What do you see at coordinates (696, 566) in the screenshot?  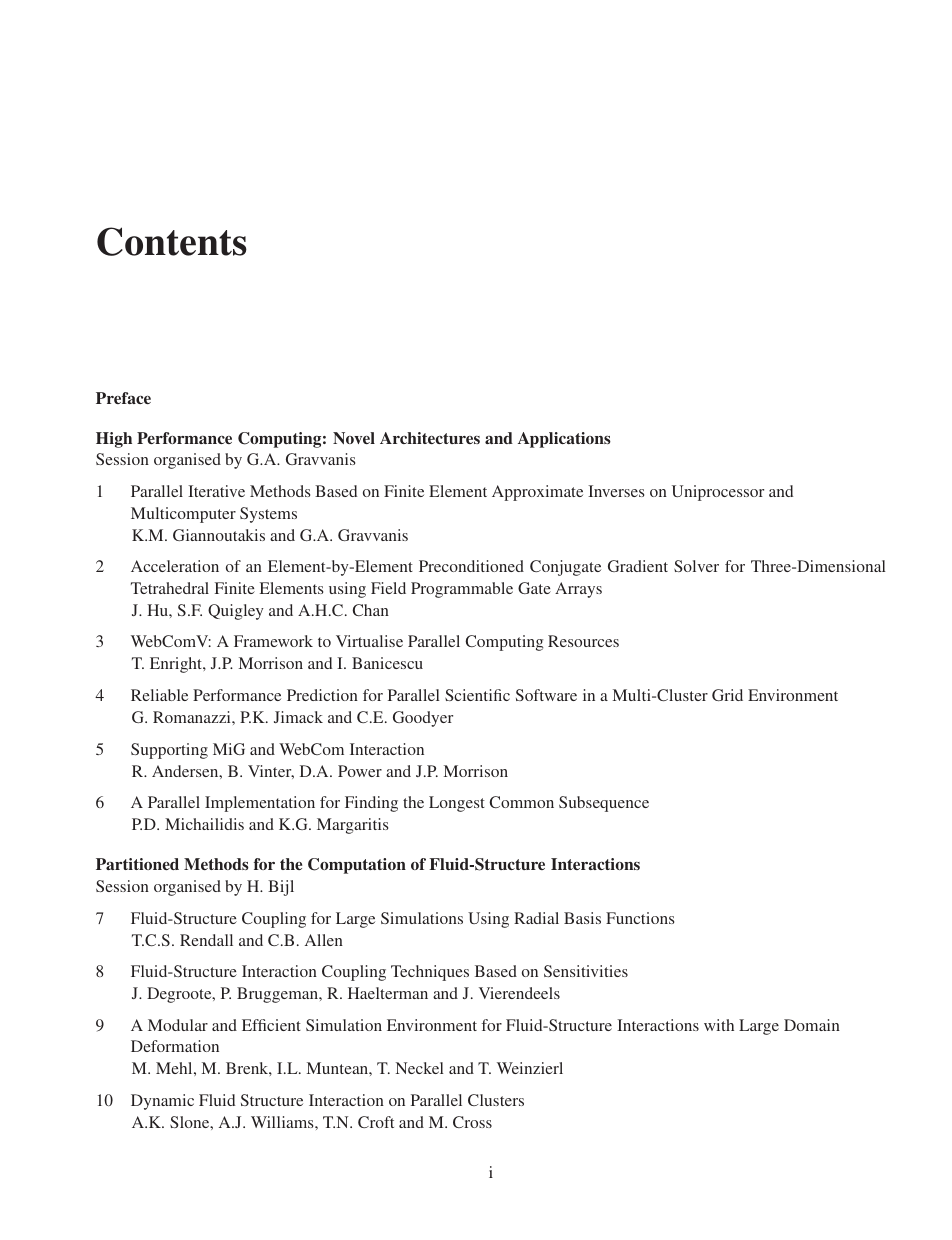 I see `Solver` at bounding box center [696, 566].
